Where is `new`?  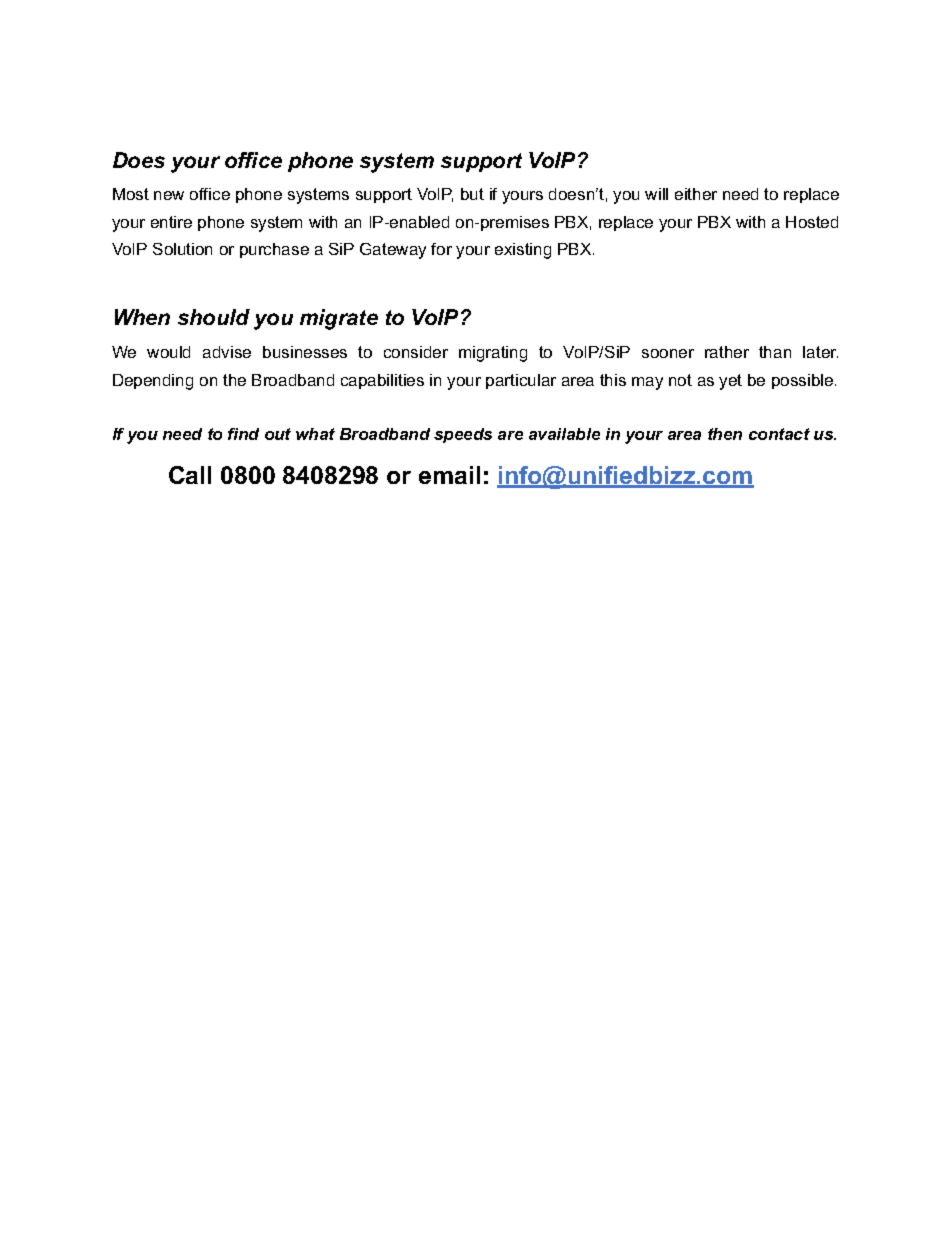
new is located at coordinates (169, 195).
